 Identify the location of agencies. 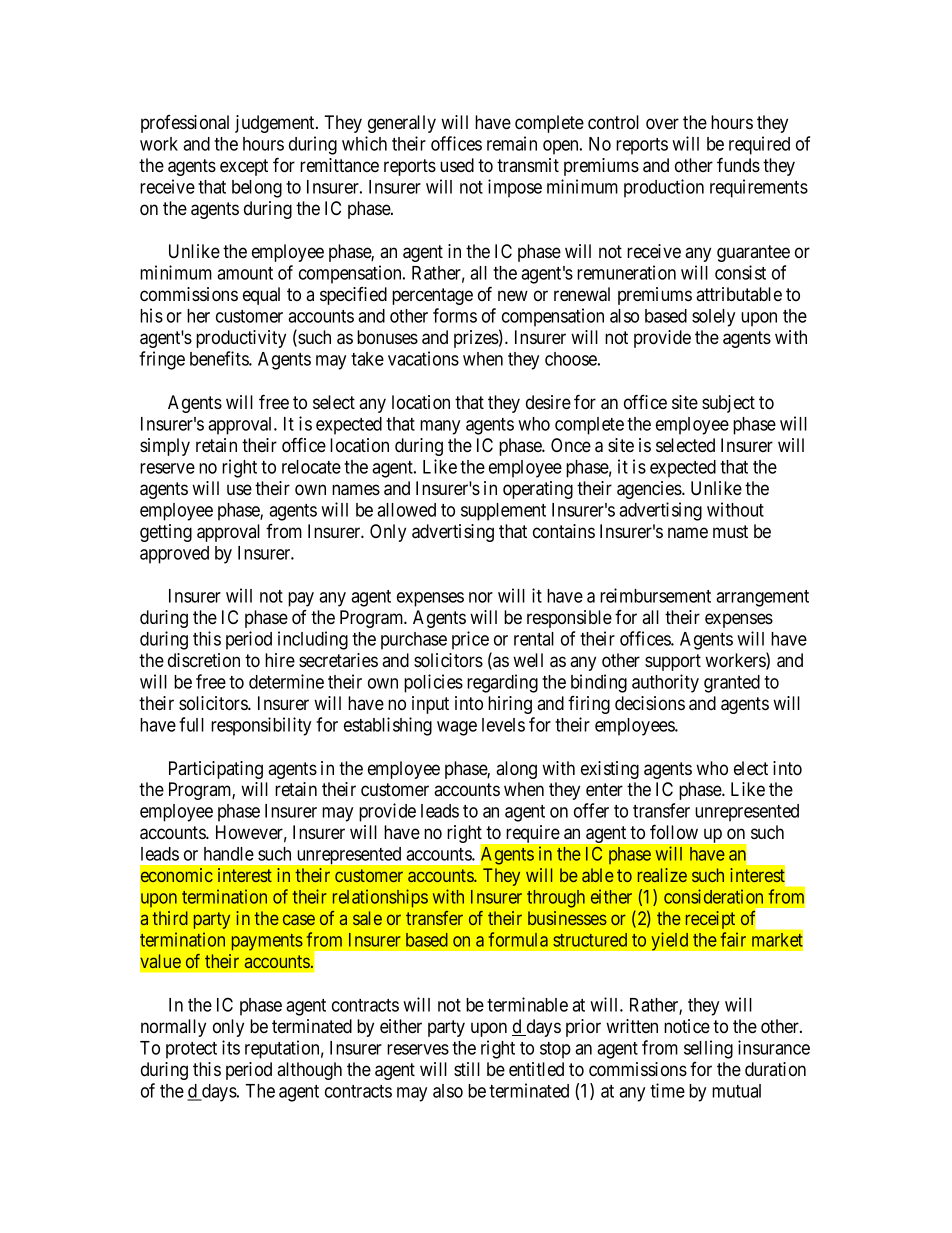
(650, 490).
